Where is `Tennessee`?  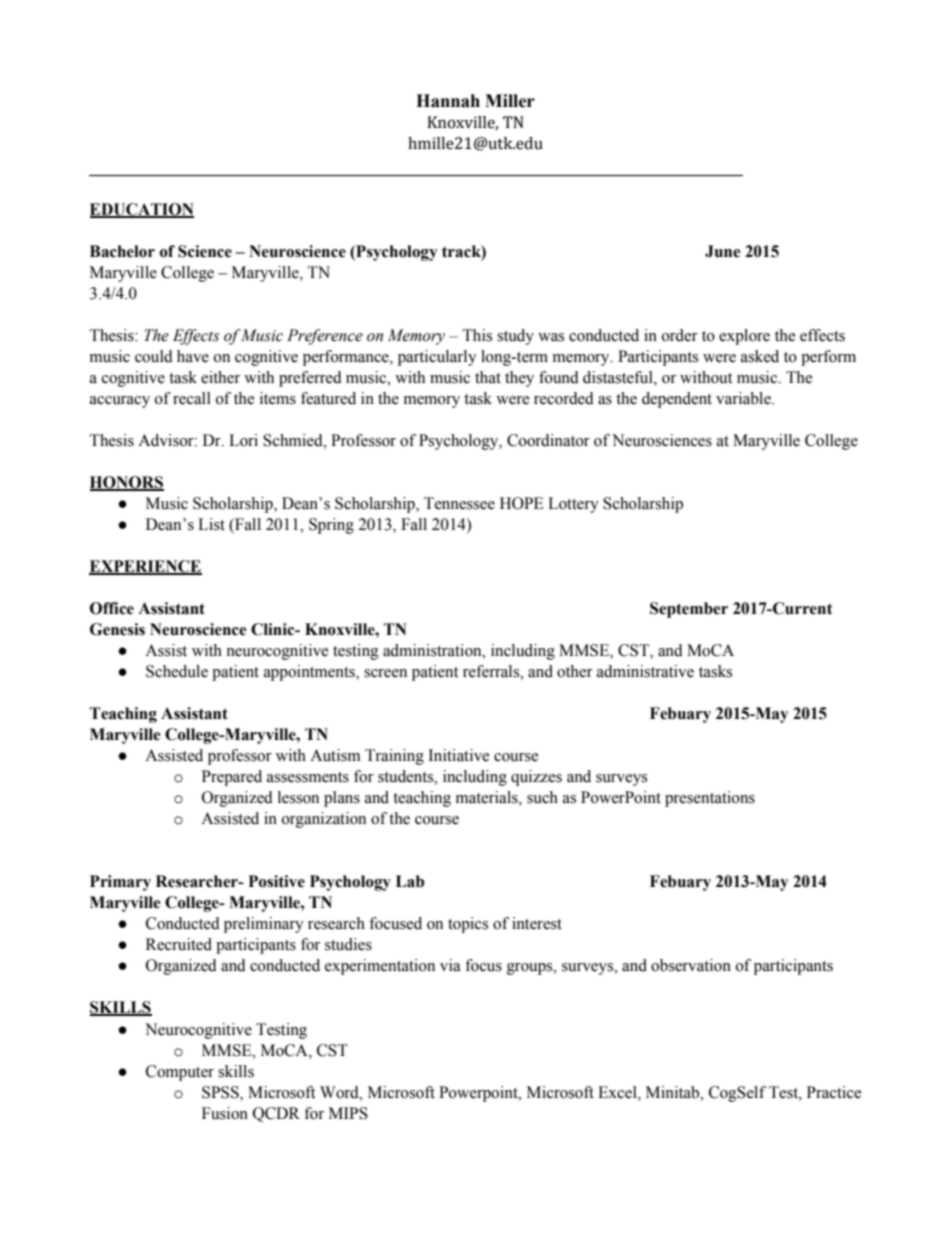 Tennessee is located at coordinates (459, 503).
